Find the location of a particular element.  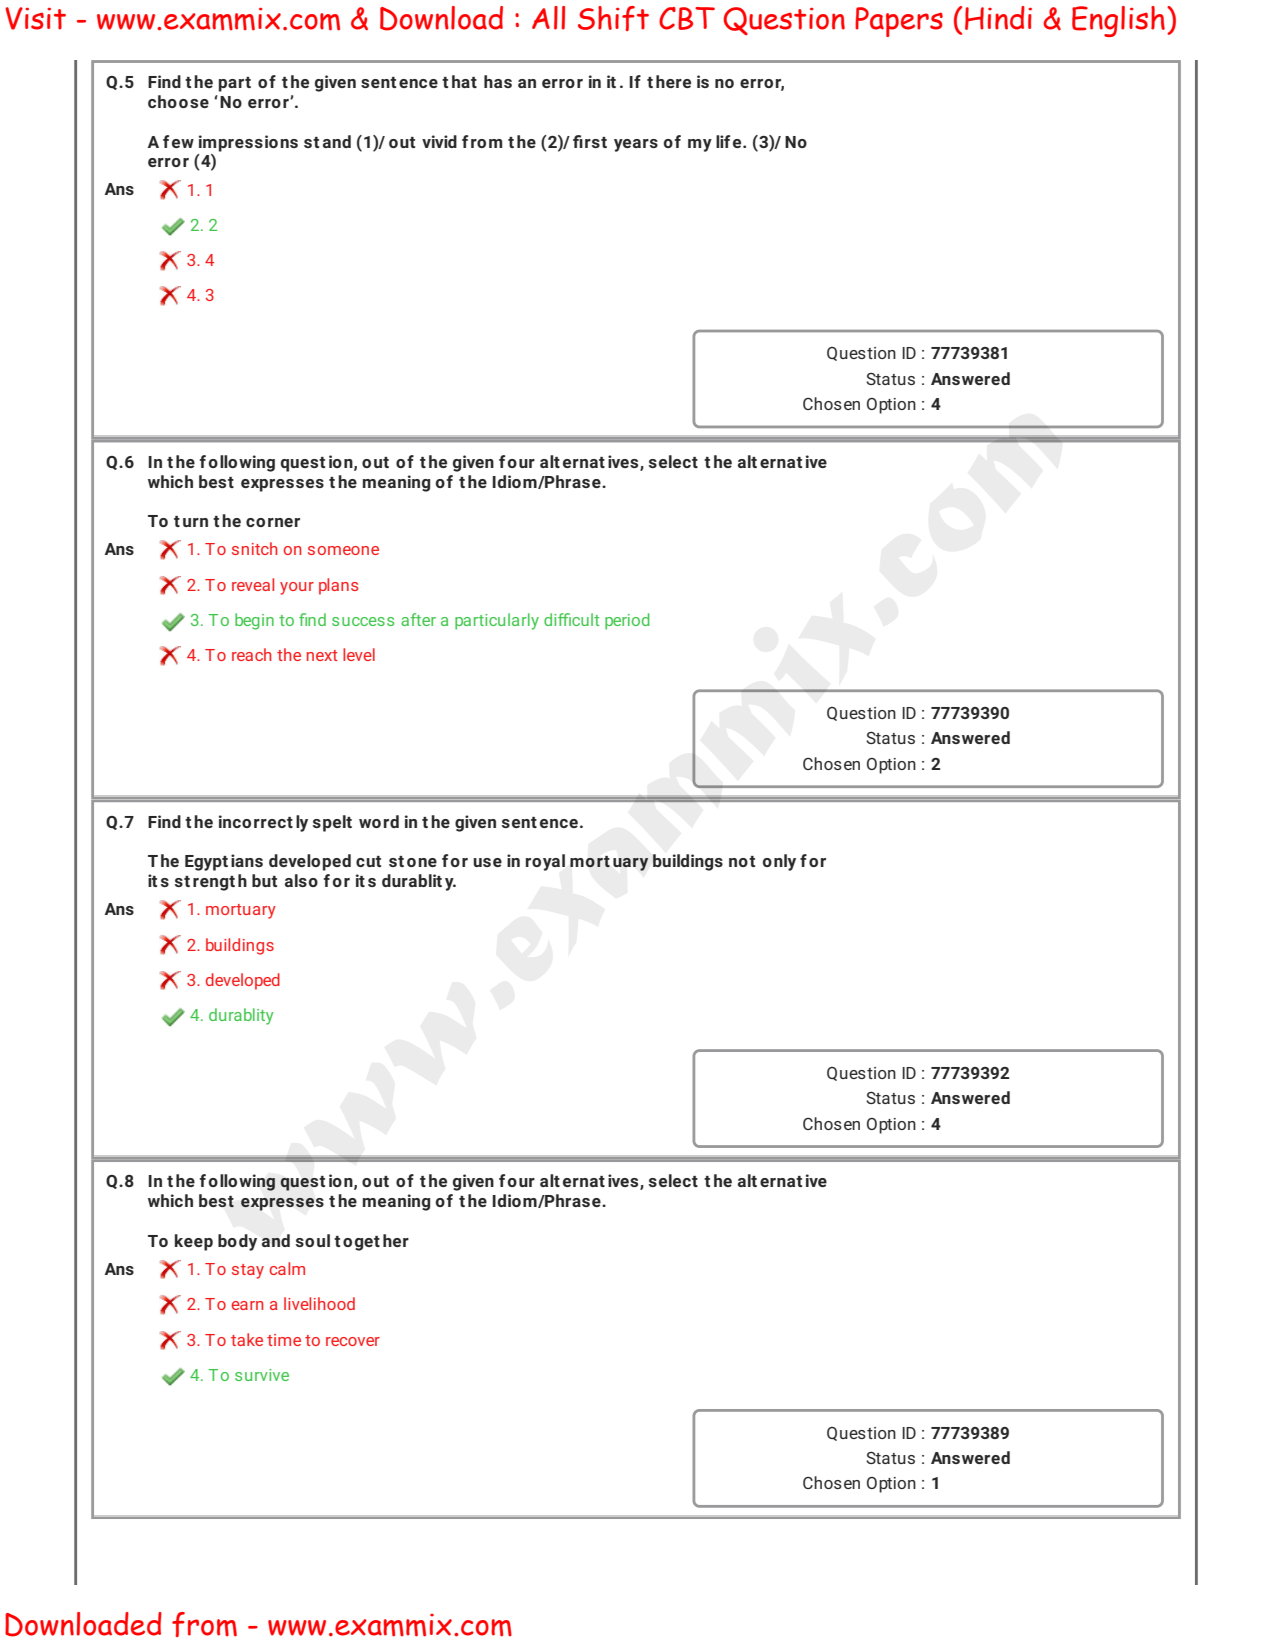

use is located at coordinates (487, 862).
